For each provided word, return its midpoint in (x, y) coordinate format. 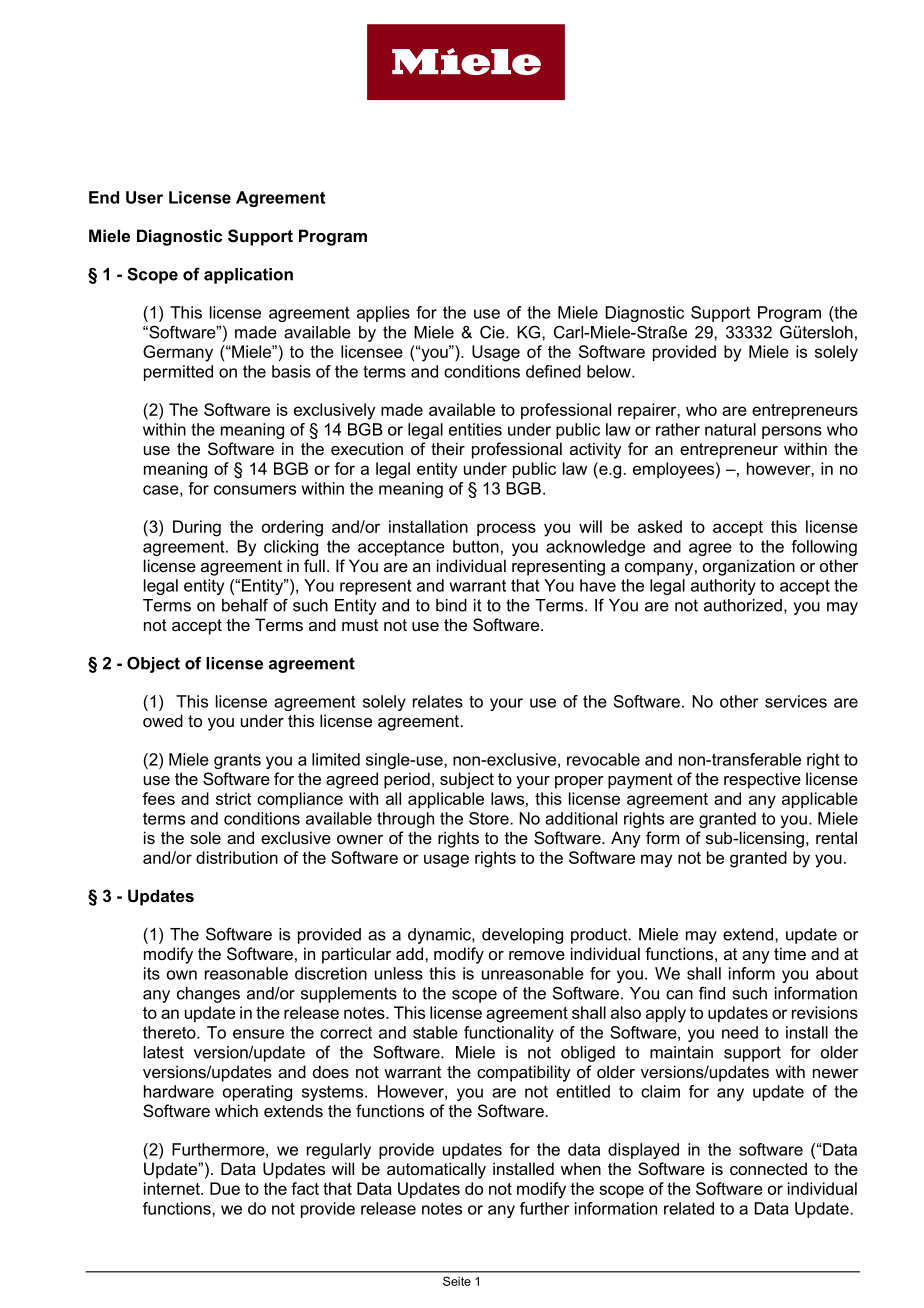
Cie (493, 332)
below (610, 371)
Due (225, 1188)
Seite (457, 1281)
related (689, 1208)
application (248, 276)
